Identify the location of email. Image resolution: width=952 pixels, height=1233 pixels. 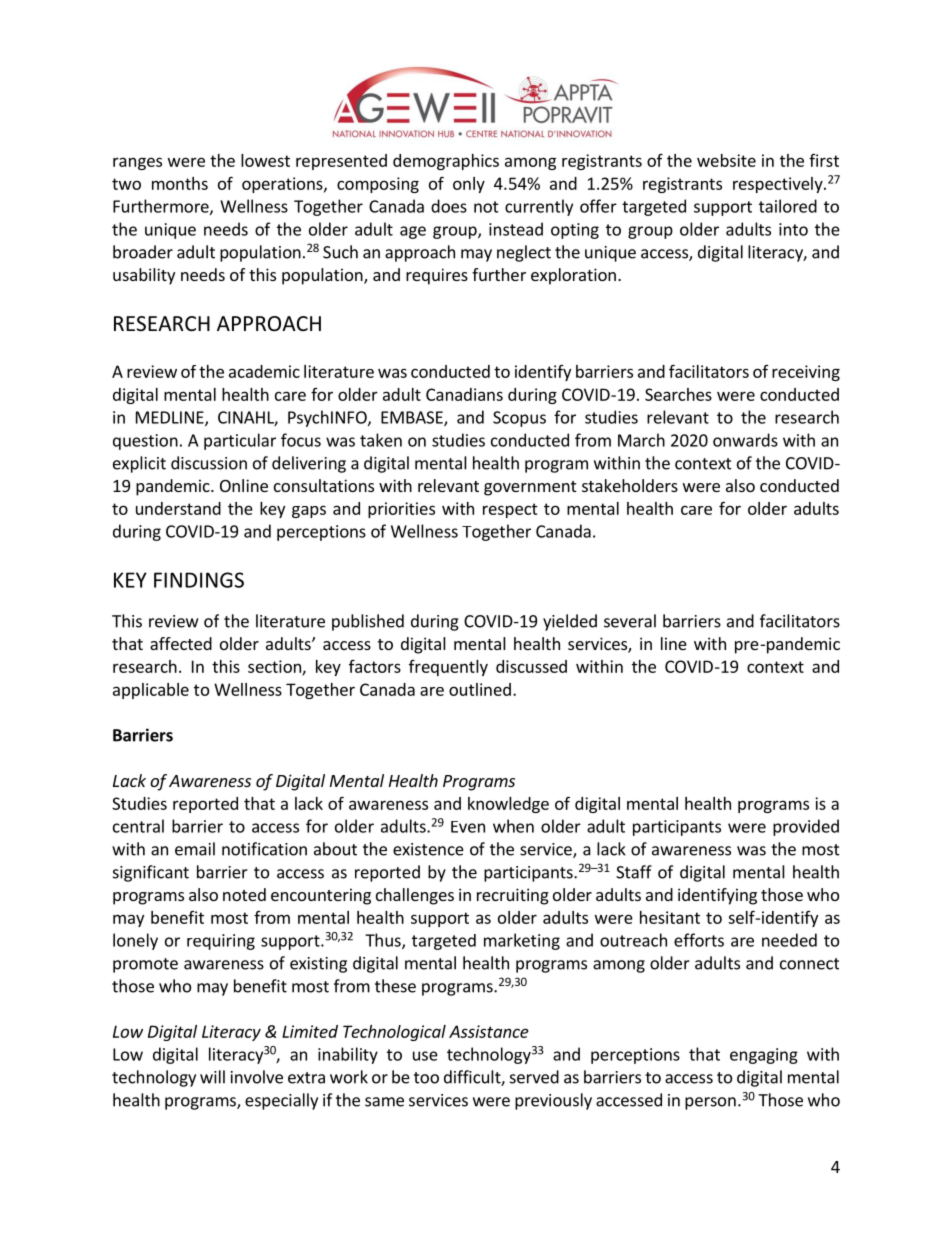
(195, 849).
